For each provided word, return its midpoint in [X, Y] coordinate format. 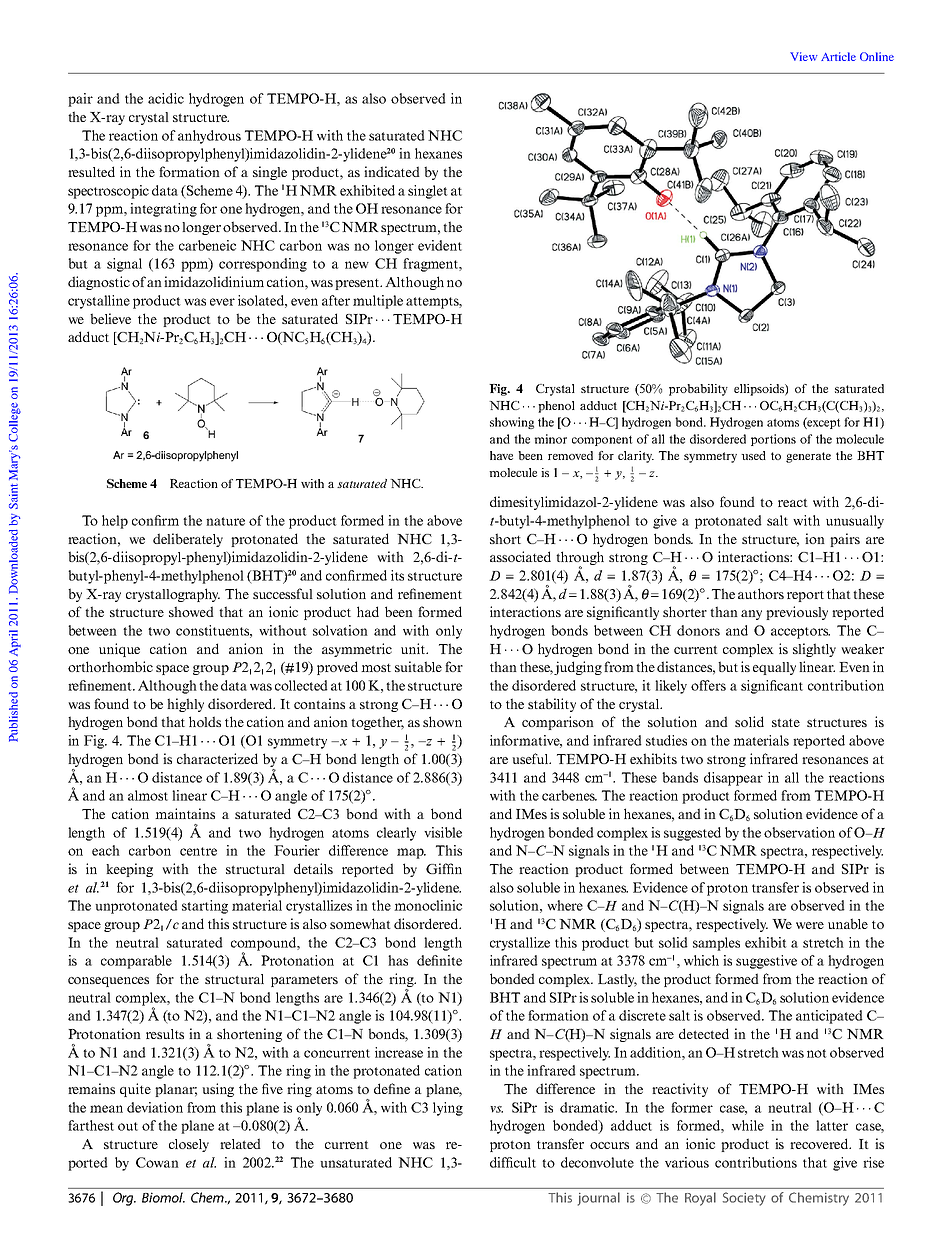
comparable [136, 962]
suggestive [766, 962]
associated [520, 556]
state [786, 722]
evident [440, 245]
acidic [166, 98]
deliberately [188, 540]
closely [189, 1145]
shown [442, 721]
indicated [392, 171]
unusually [855, 522]
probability [698, 390]
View [804, 56]
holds [205, 721]
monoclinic [428, 905]
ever [222, 302]
